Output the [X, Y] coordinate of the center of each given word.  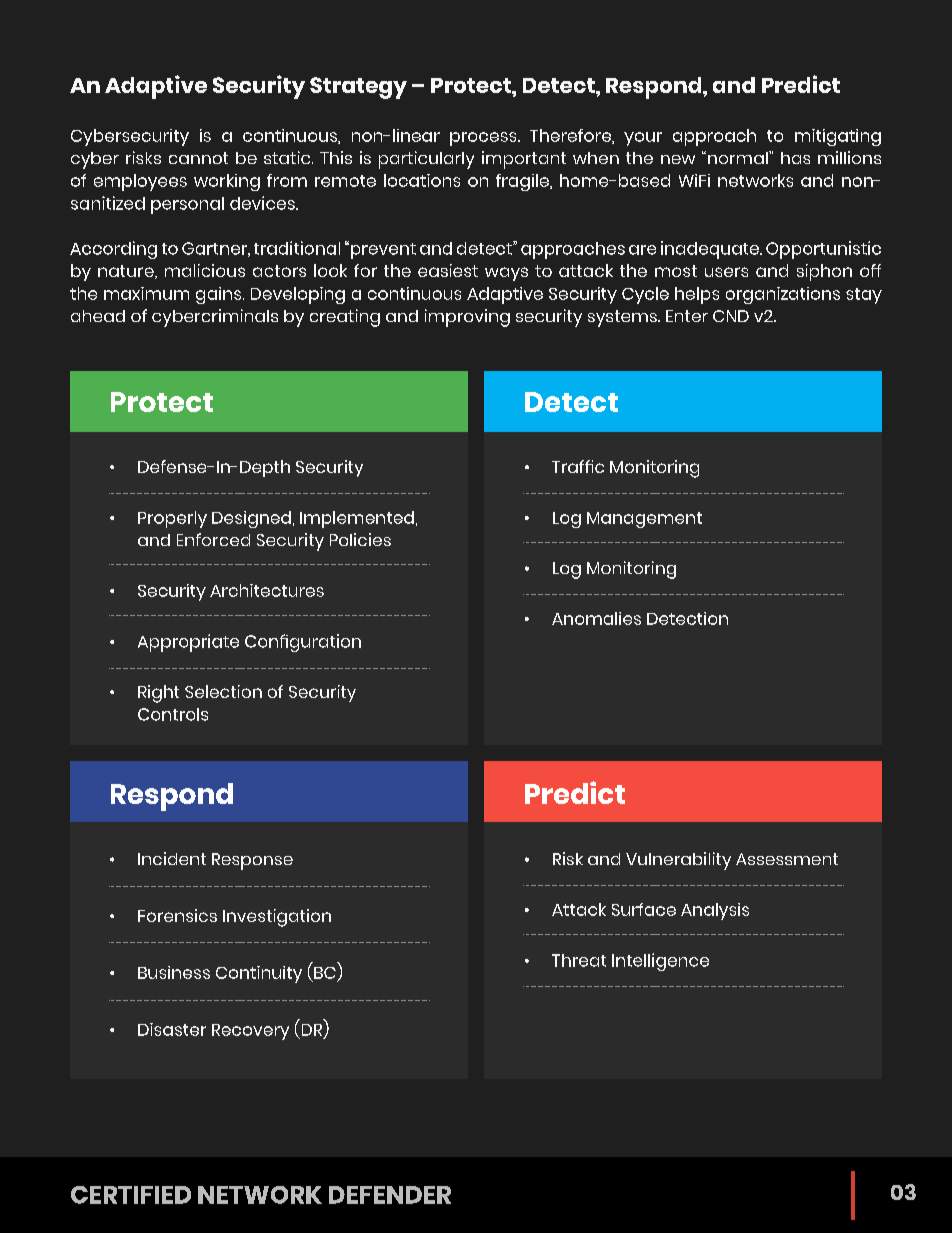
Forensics [177, 915]
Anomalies [596, 618]
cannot [198, 158]
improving [467, 318]
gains [220, 295]
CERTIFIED [131, 1195]
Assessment [787, 859]
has [795, 158]
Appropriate [188, 643]
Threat [579, 960]
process [484, 139]
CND [731, 316]
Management [644, 520]
